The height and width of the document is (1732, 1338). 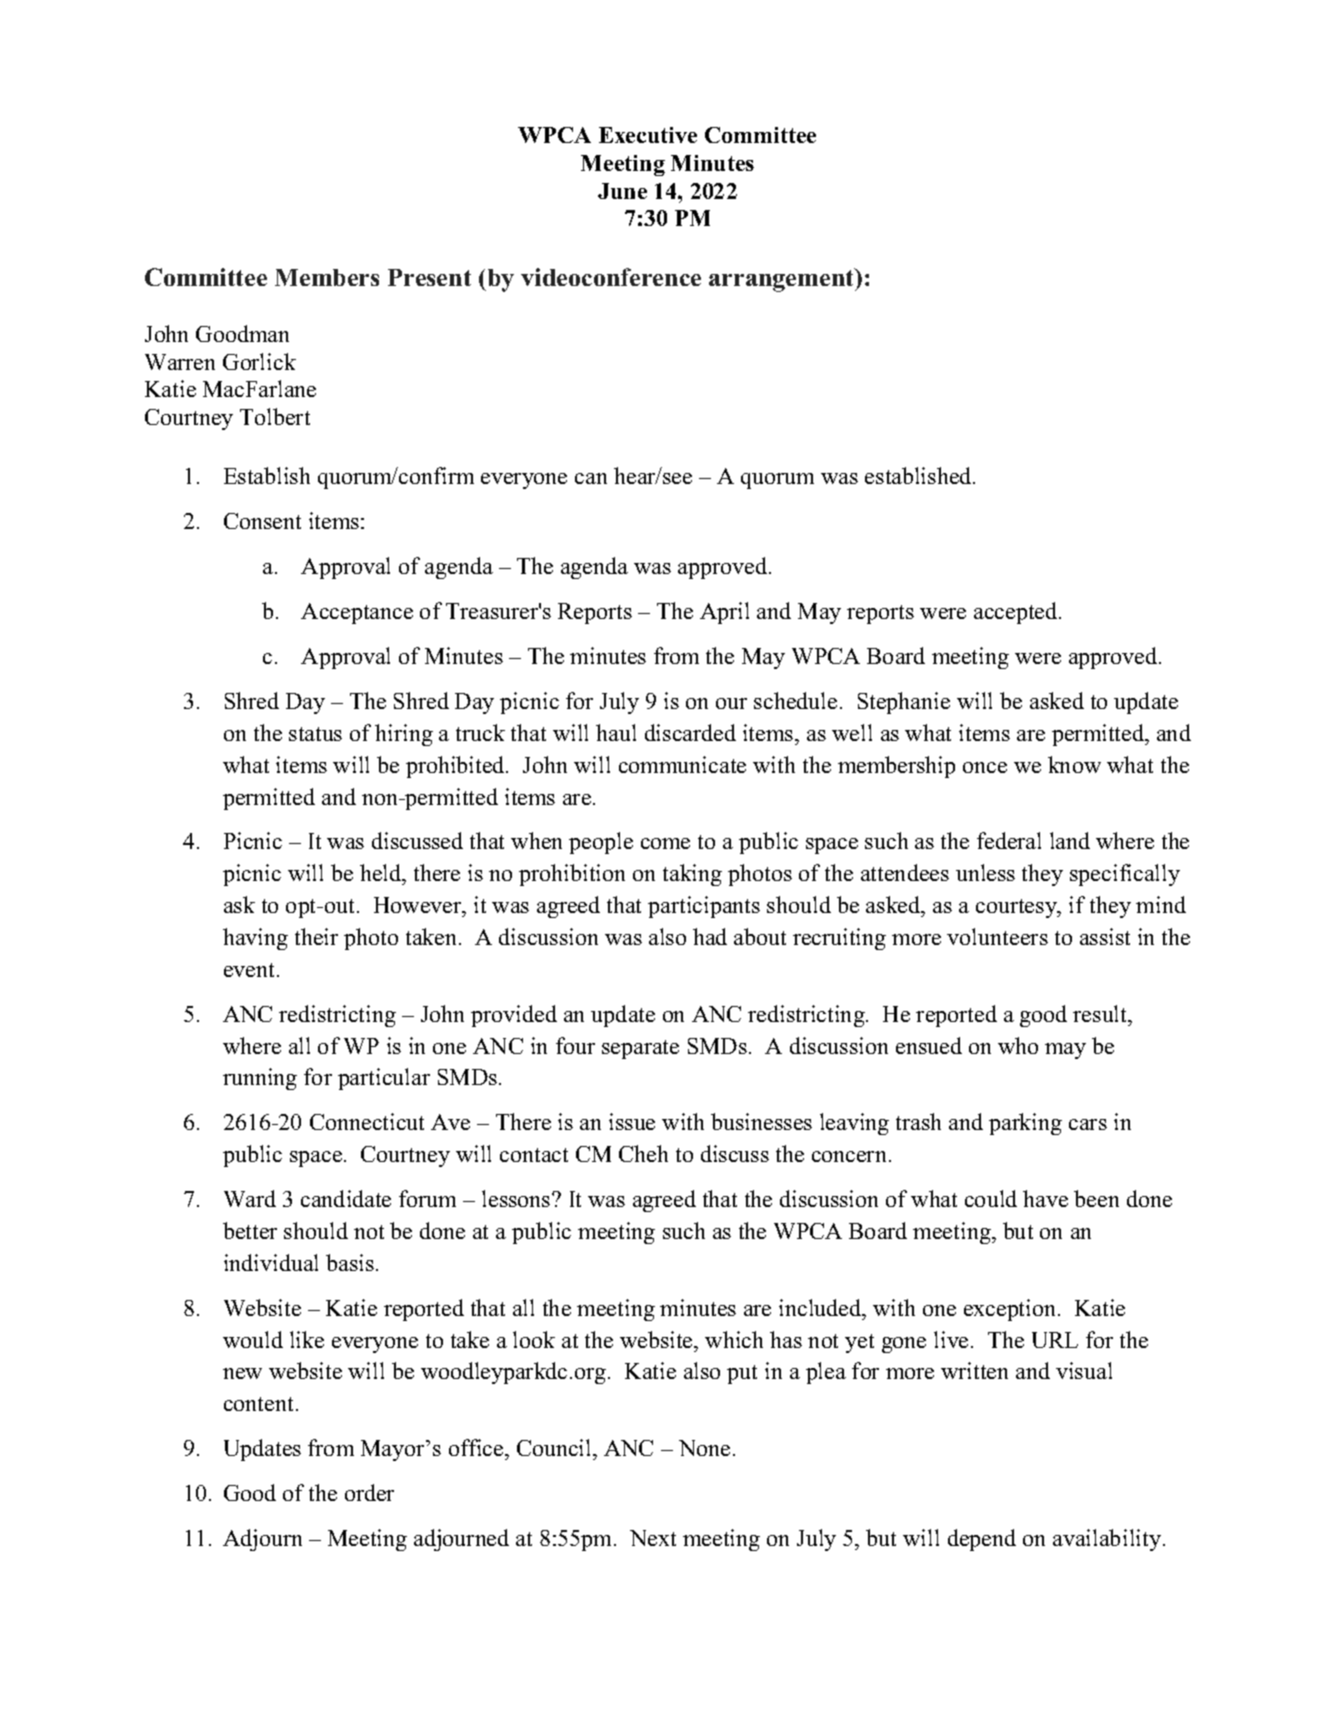 What do you see at coordinates (369, 1492) in the document?
I see `order` at bounding box center [369, 1492].
